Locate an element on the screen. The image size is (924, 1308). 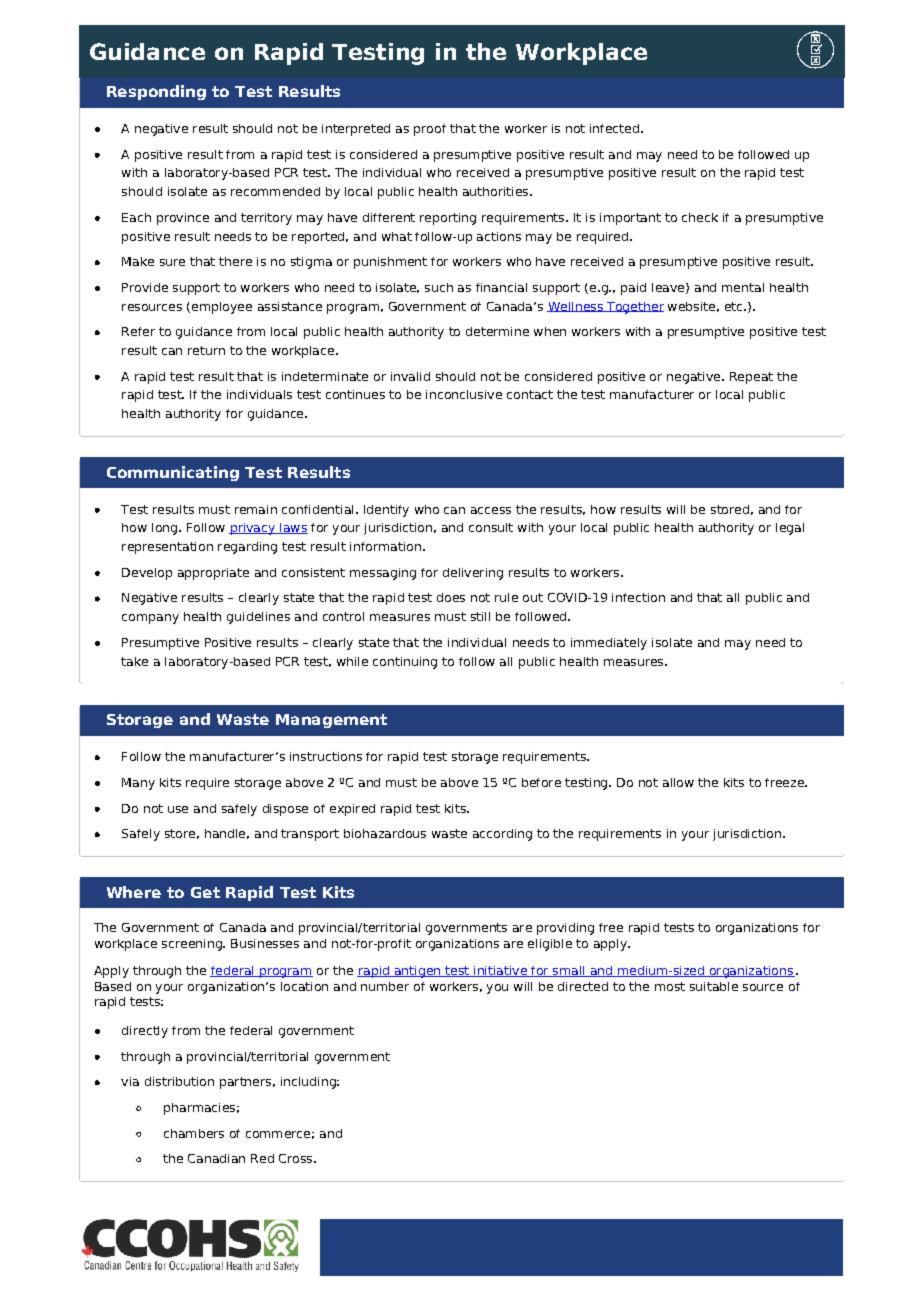
inconclusive is located at coordinates (464, 394).
